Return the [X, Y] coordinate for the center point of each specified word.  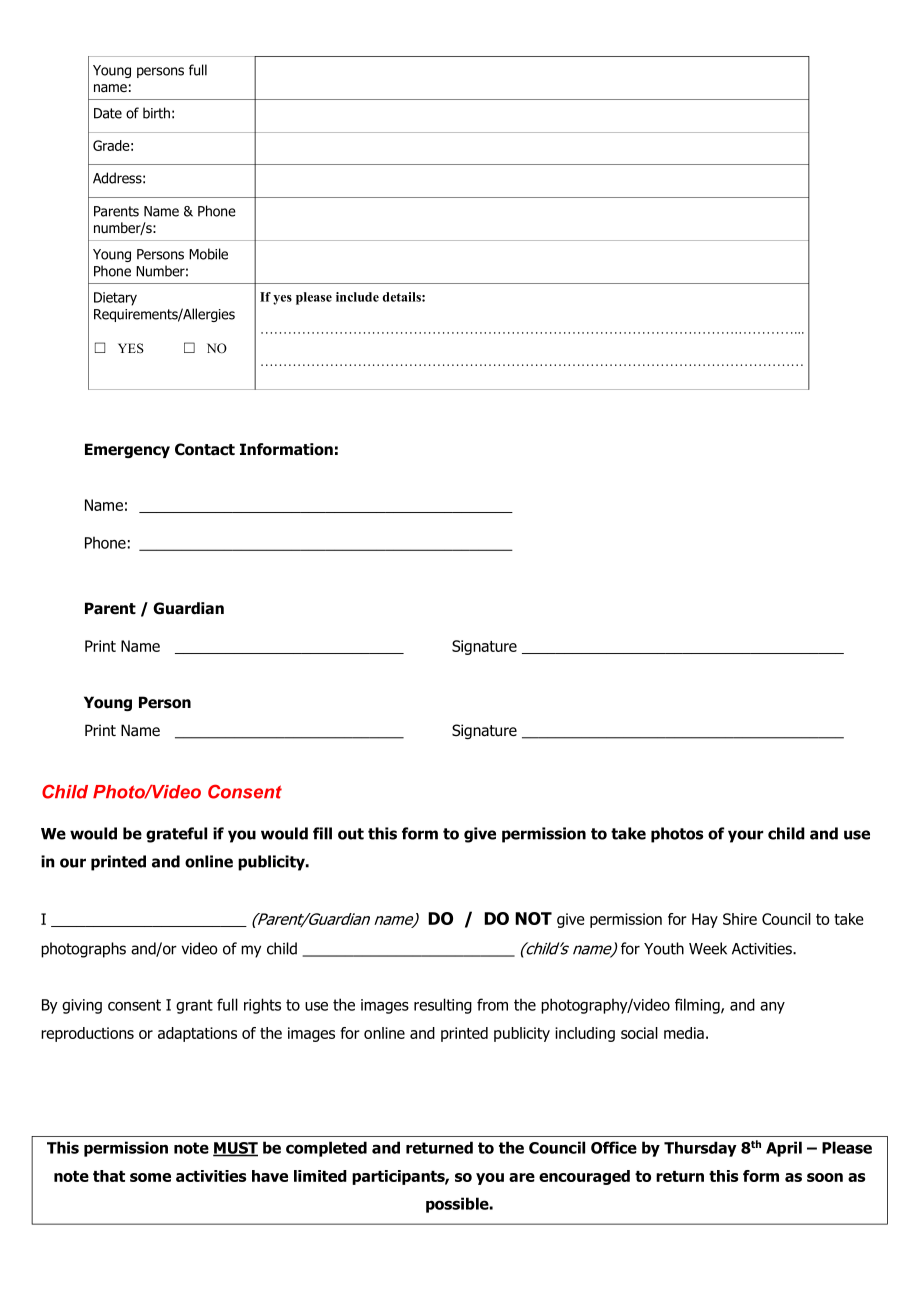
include [357, 297]
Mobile [208, 254]
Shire [740, 919]
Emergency [127, 450]
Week [708, 948]
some [150, 1177]
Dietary [115, 299]
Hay [705, 920]
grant [194, 1006]
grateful [176, 835]
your [746, 836]
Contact [205, 449]
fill [322, 833]
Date [108, 113]
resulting [443, 1006]
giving [82, 1006]
